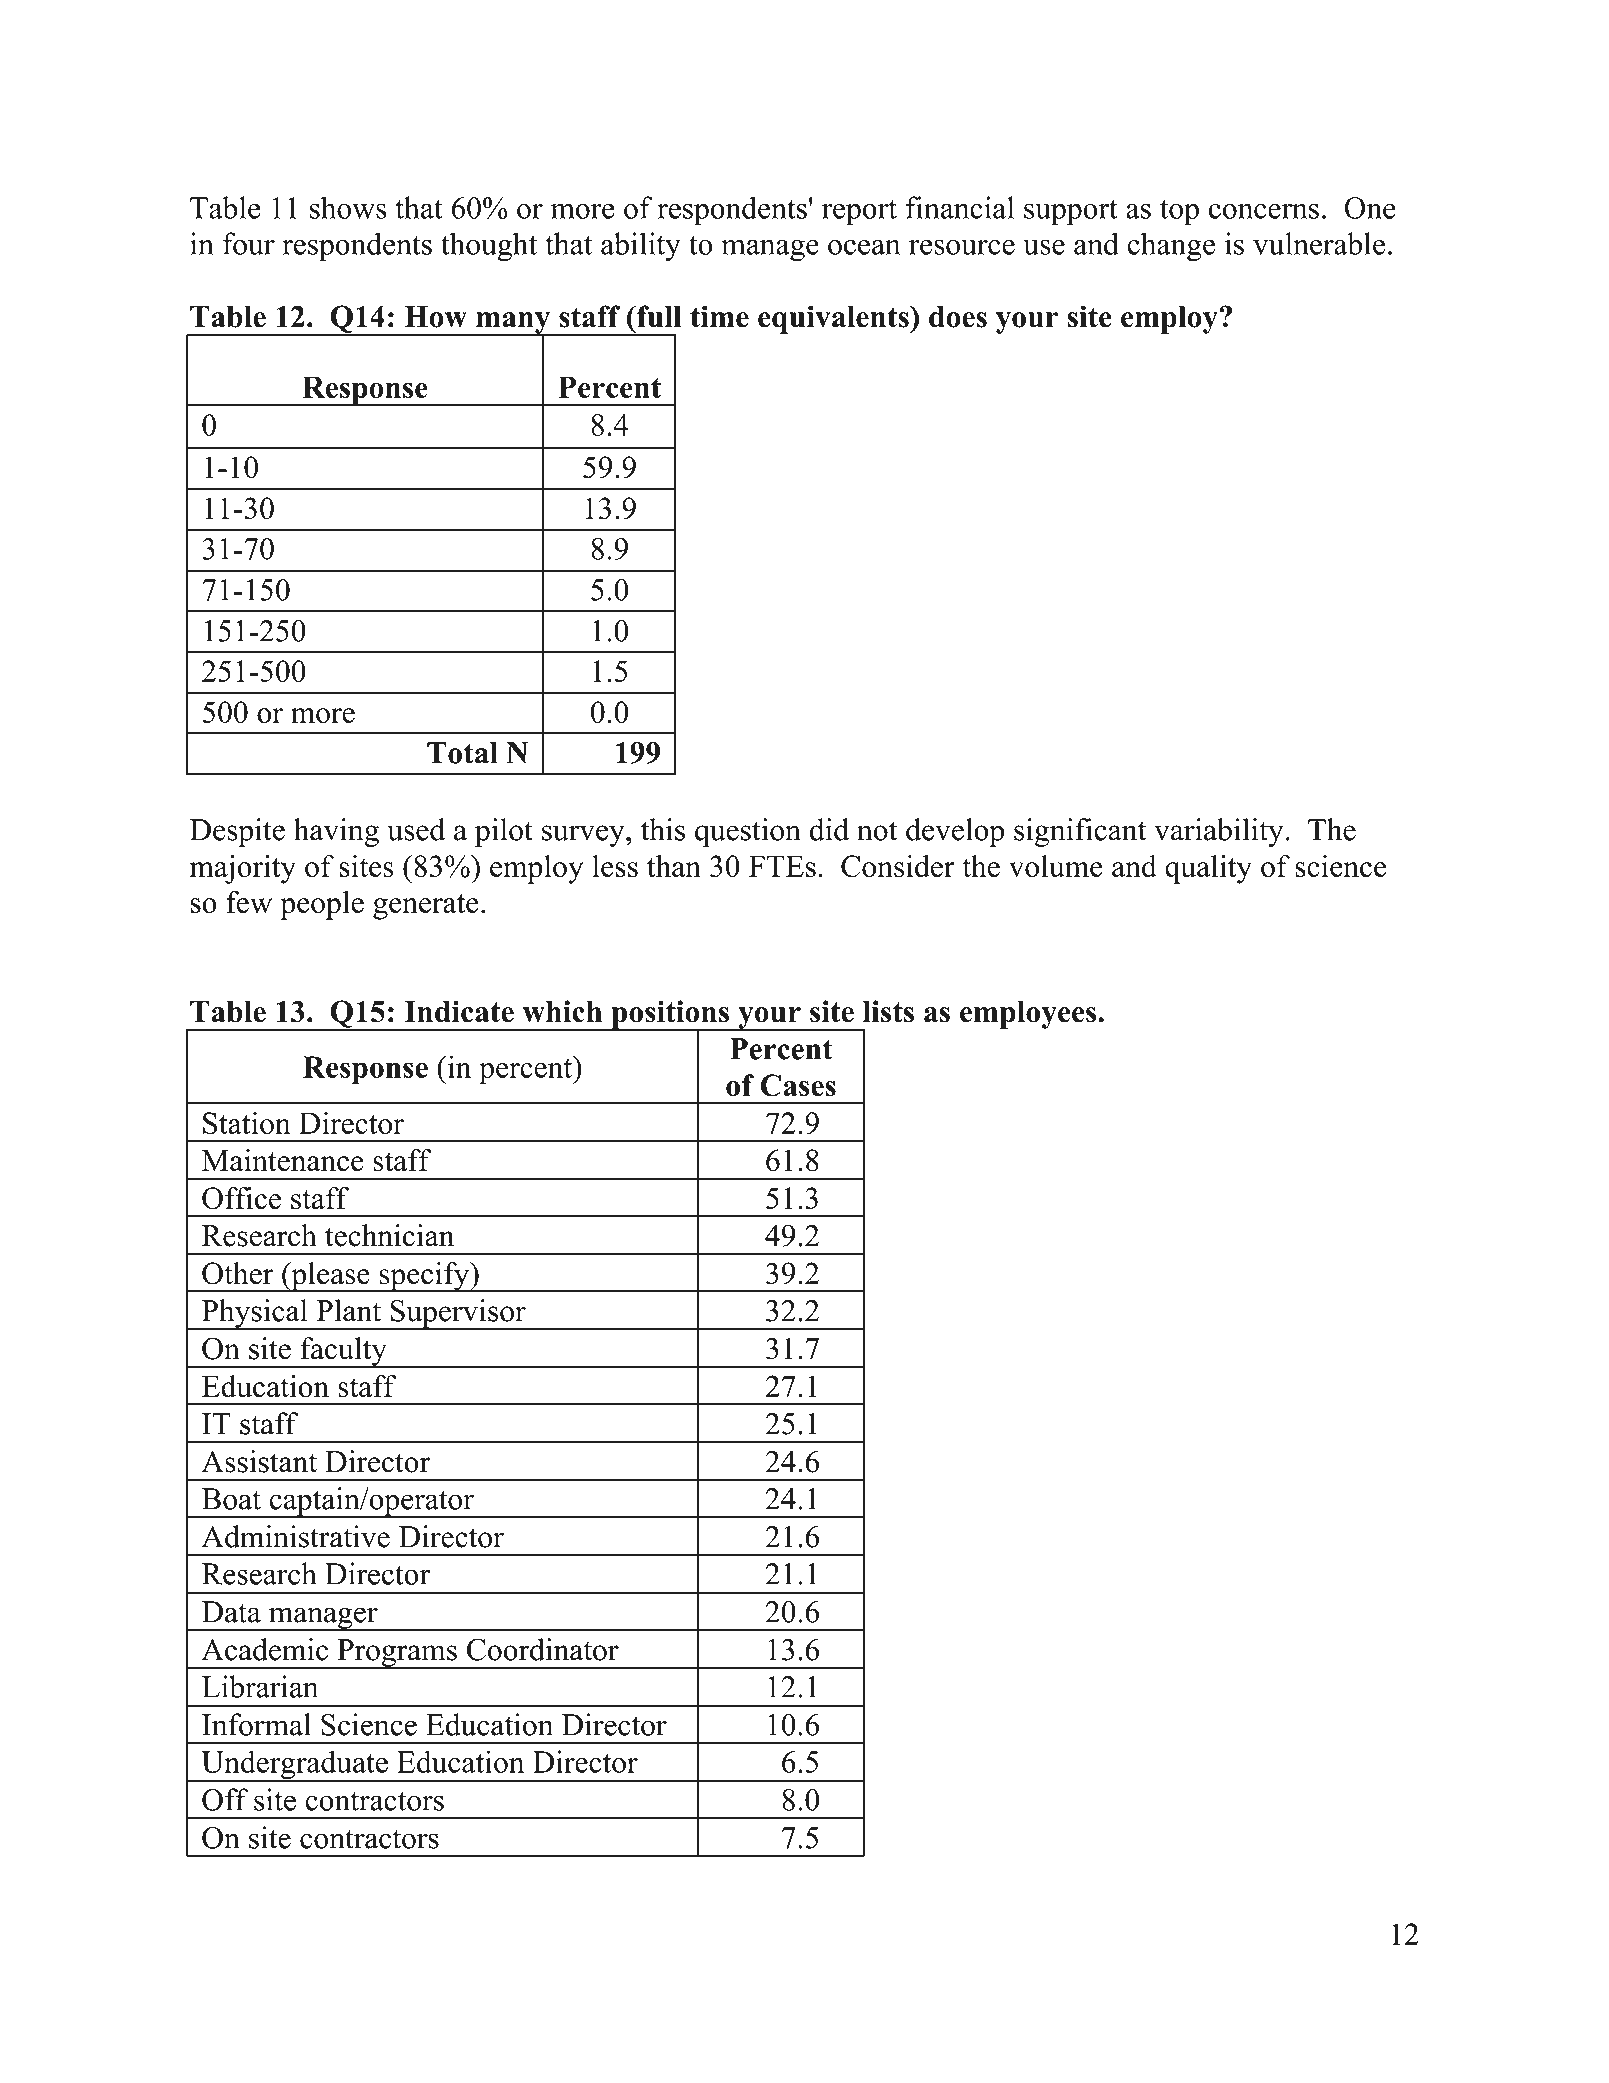 Image resolution: width=1609 pixels, height=2083 pixels. I want to click on change, so click(1171, 247).
